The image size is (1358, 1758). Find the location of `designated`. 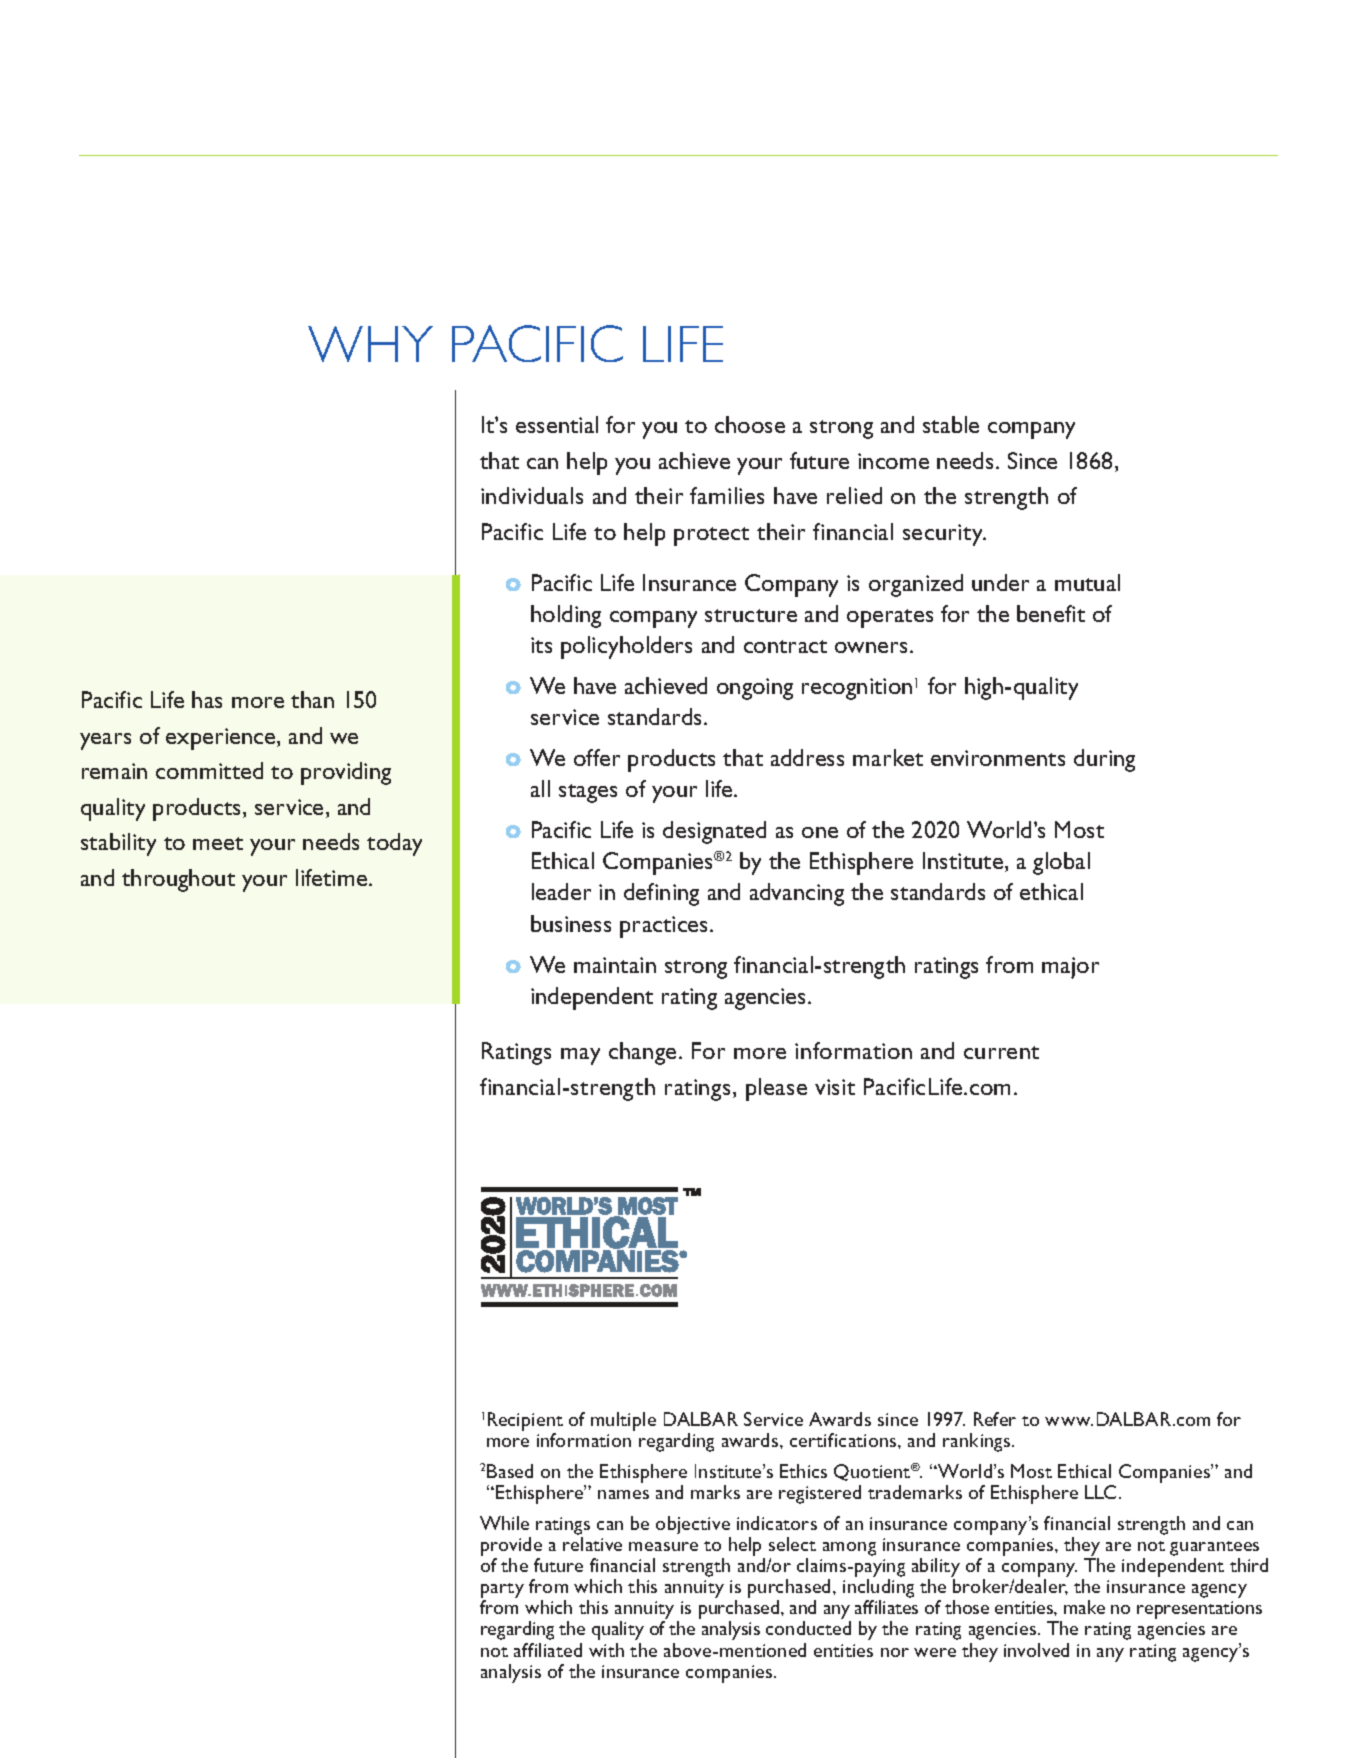

designated is located at coordinates (714, 832).
